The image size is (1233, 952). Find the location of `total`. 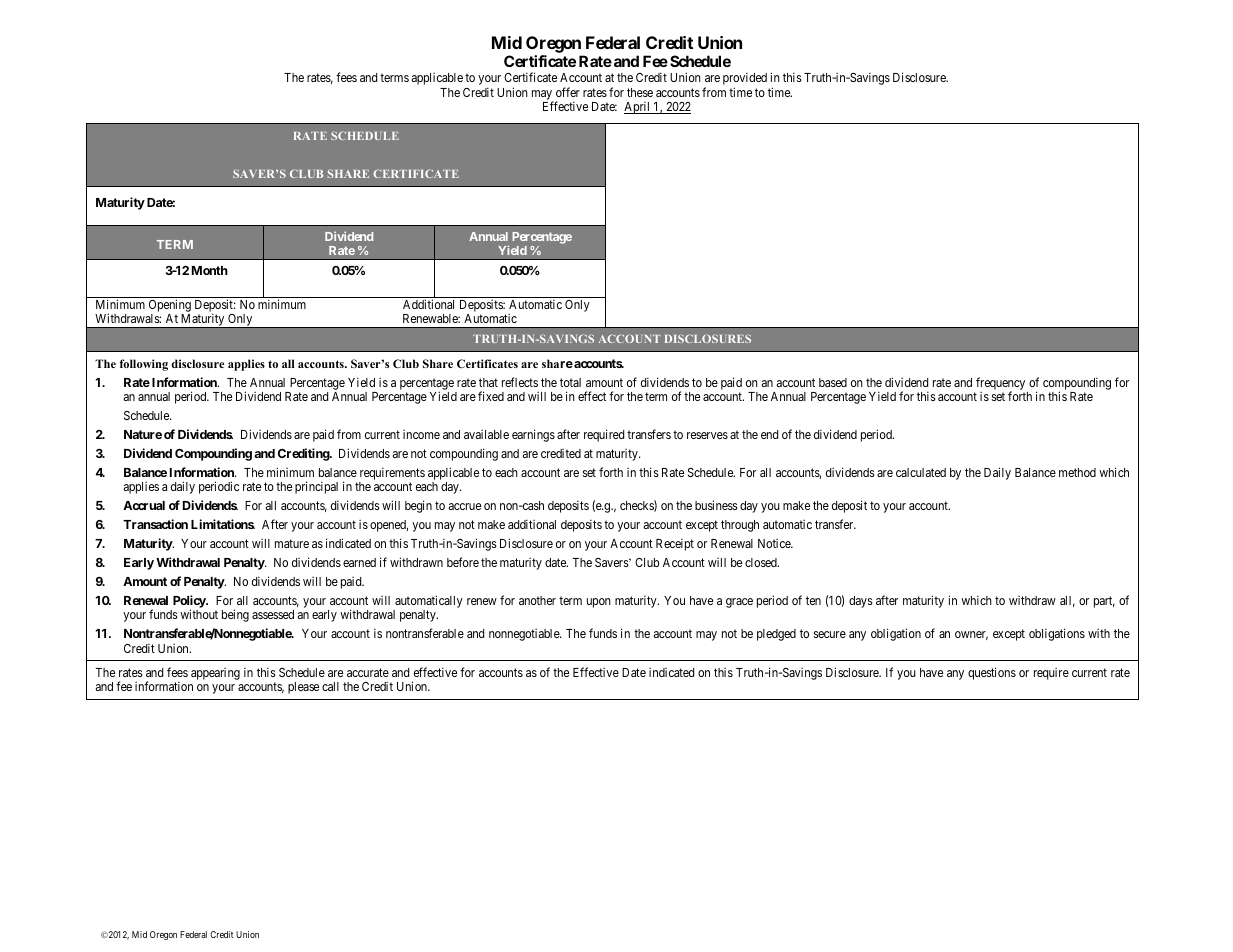

total is located at coordinates (570, 382).
